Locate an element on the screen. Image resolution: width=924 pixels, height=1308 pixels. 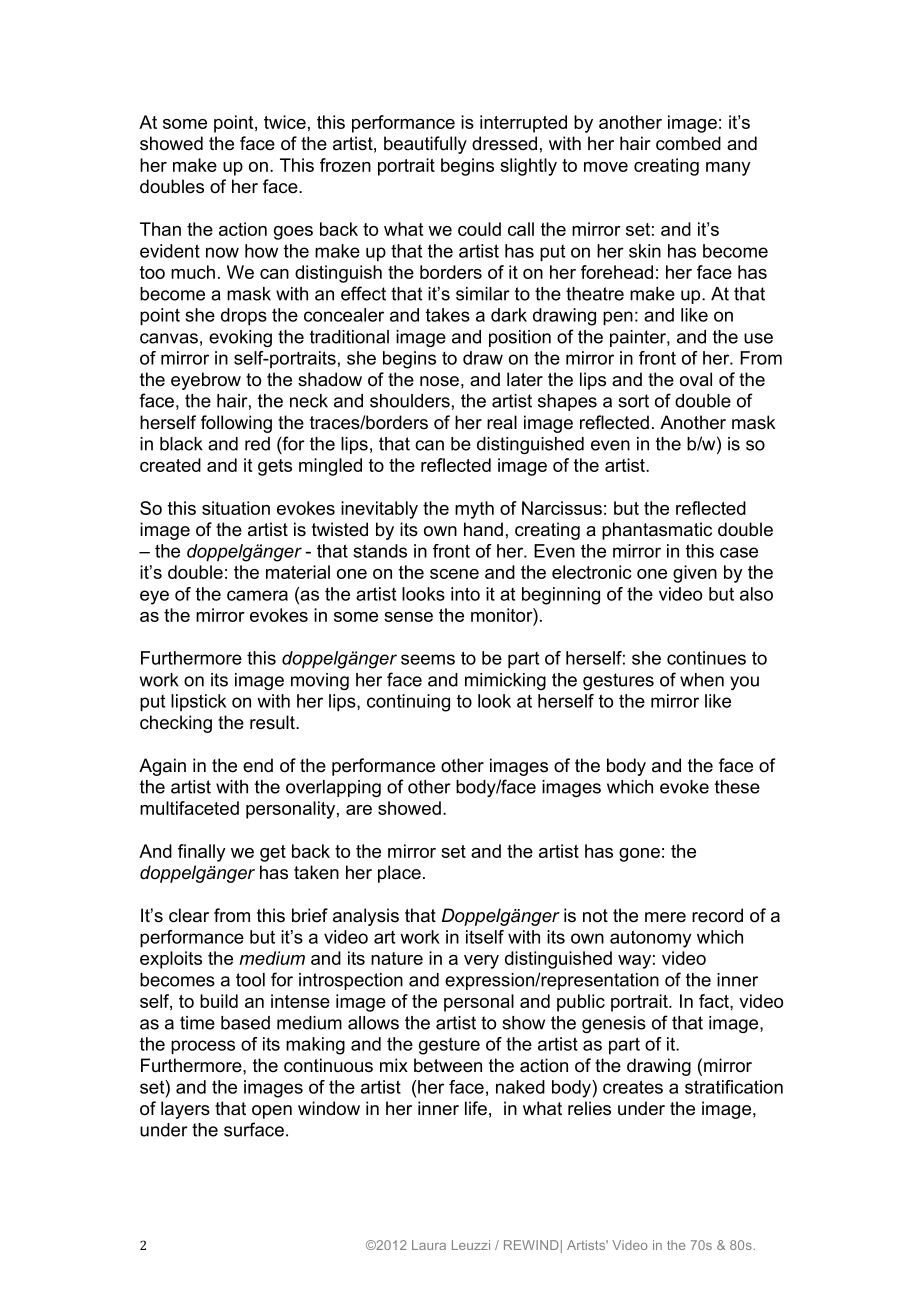
twice is located at coordinates (285, 122).
